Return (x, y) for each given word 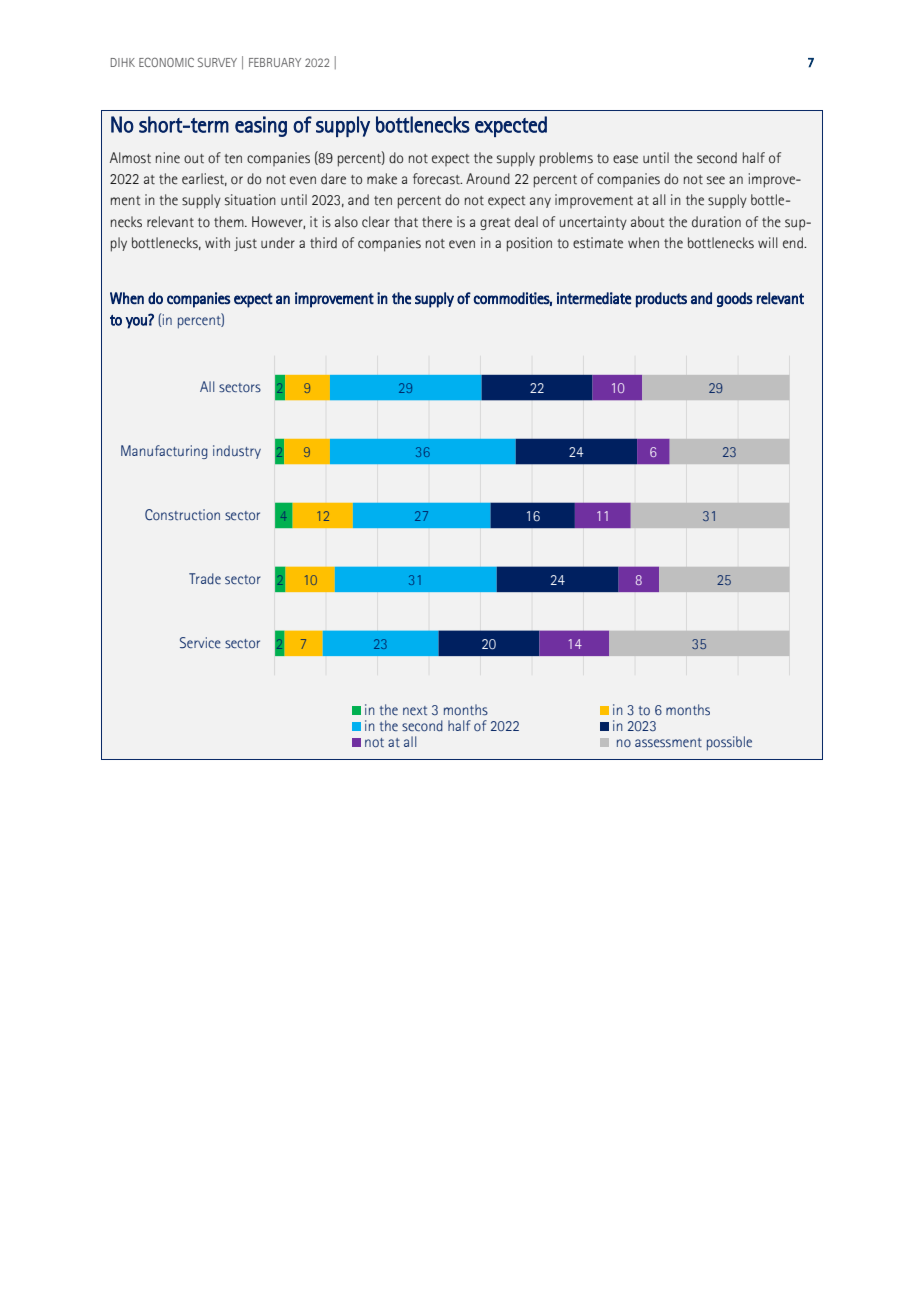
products (661, 300)
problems (566, 159)
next (415, 710)
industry (237, 452)
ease (625, 159)
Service (200, 642)
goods (735, 299)
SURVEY (217, 62)
